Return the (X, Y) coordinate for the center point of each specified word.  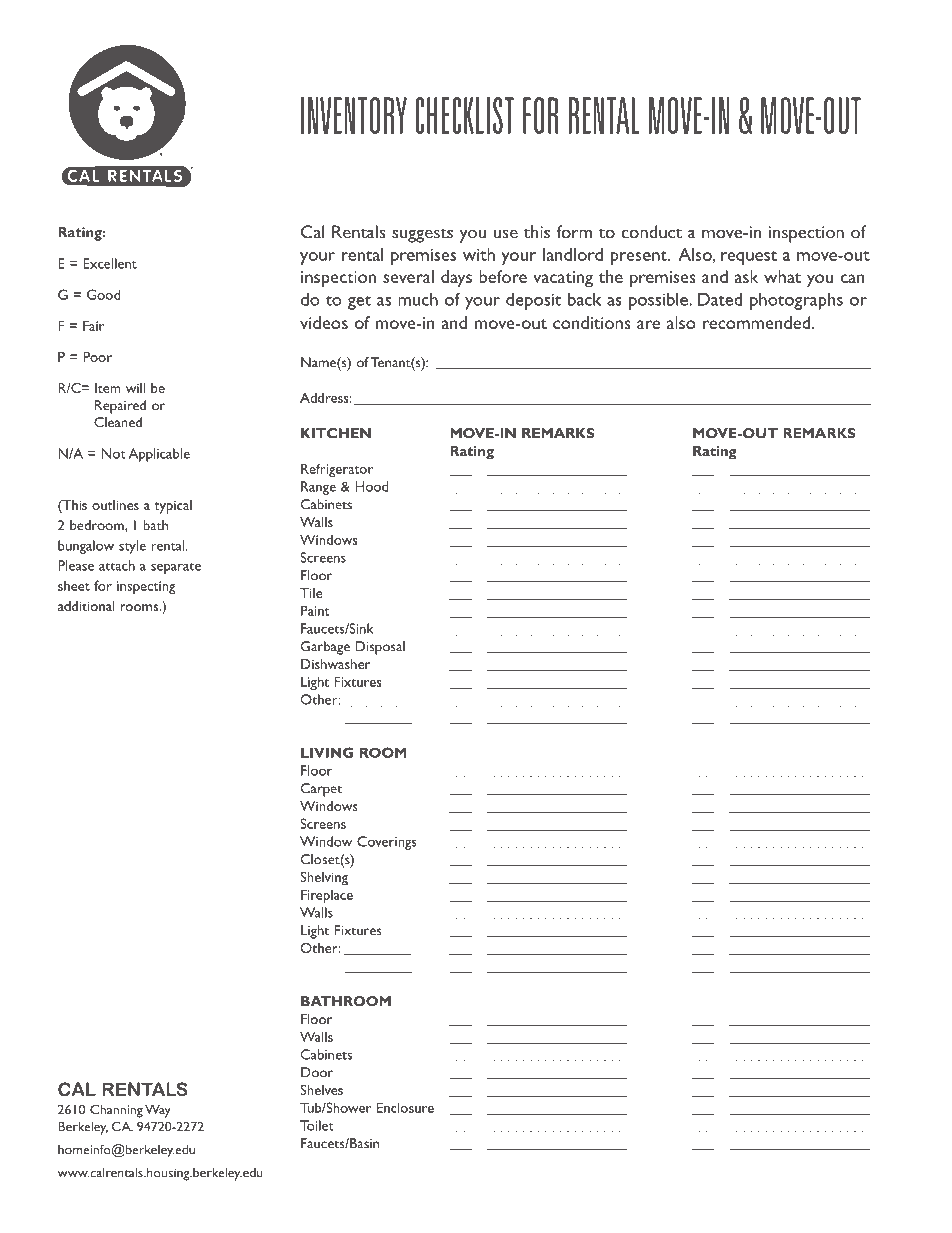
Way (158, 1111)
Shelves (321, 1090)
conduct (652, 232)
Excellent (110, 263)
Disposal (380, 648)
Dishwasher (335, 664)
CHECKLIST (464, 115)
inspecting (146, 587)
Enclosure (405, 1107)
